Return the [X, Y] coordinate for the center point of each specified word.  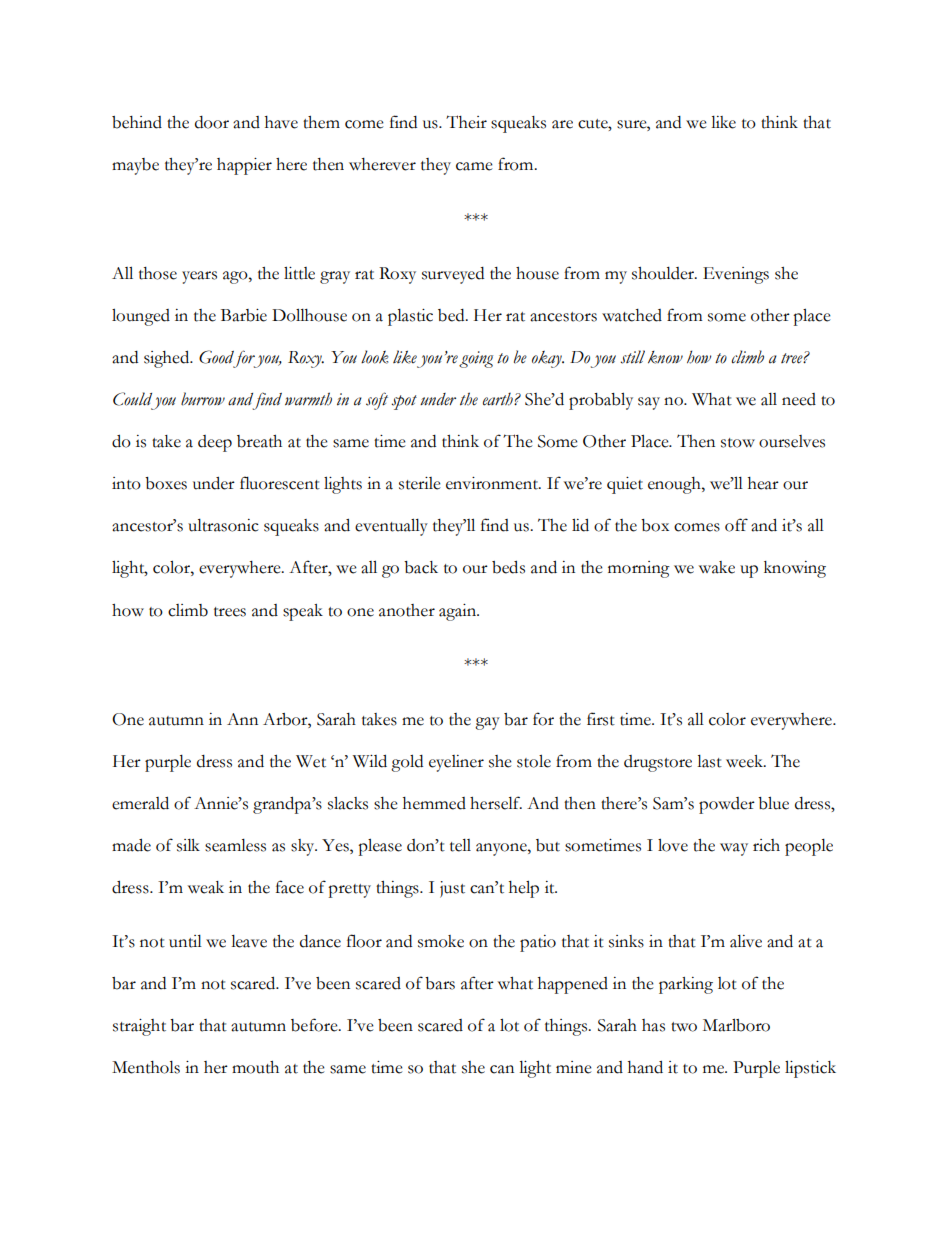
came [474, 166]
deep [215, 443]
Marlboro [736, 1025]
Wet [311, 761]
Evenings [736, 275]
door [212, 122]
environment [493, 483]
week [746, 761]
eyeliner [456, 763]
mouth [255, 1067]
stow [738, 443]
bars [440, 983]
